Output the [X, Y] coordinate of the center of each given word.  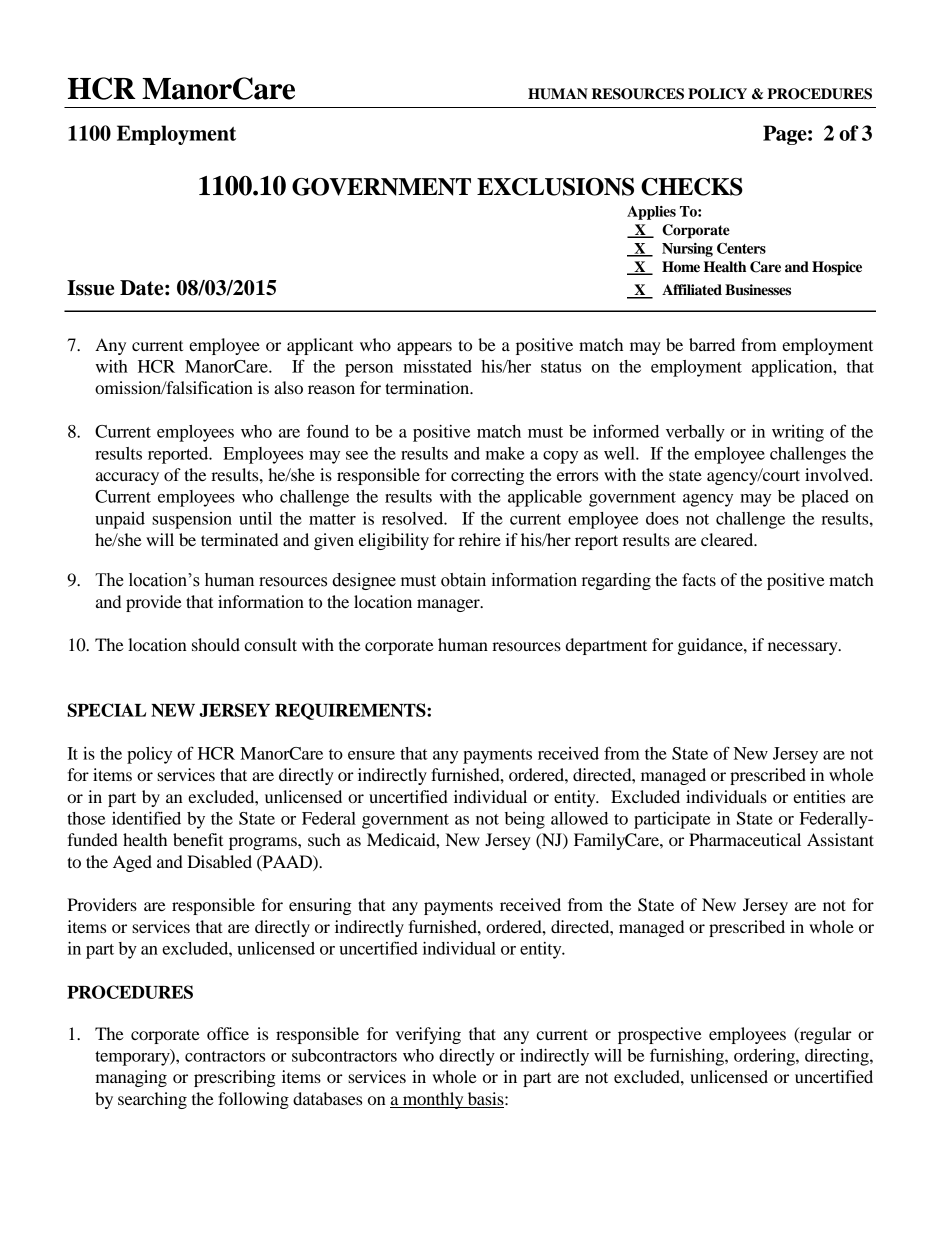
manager [449, 605]
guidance [711, 646]
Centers [741, 248]
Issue [90, 288]
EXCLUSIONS [555, 187]
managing [131, 1078]
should [216, 644]
